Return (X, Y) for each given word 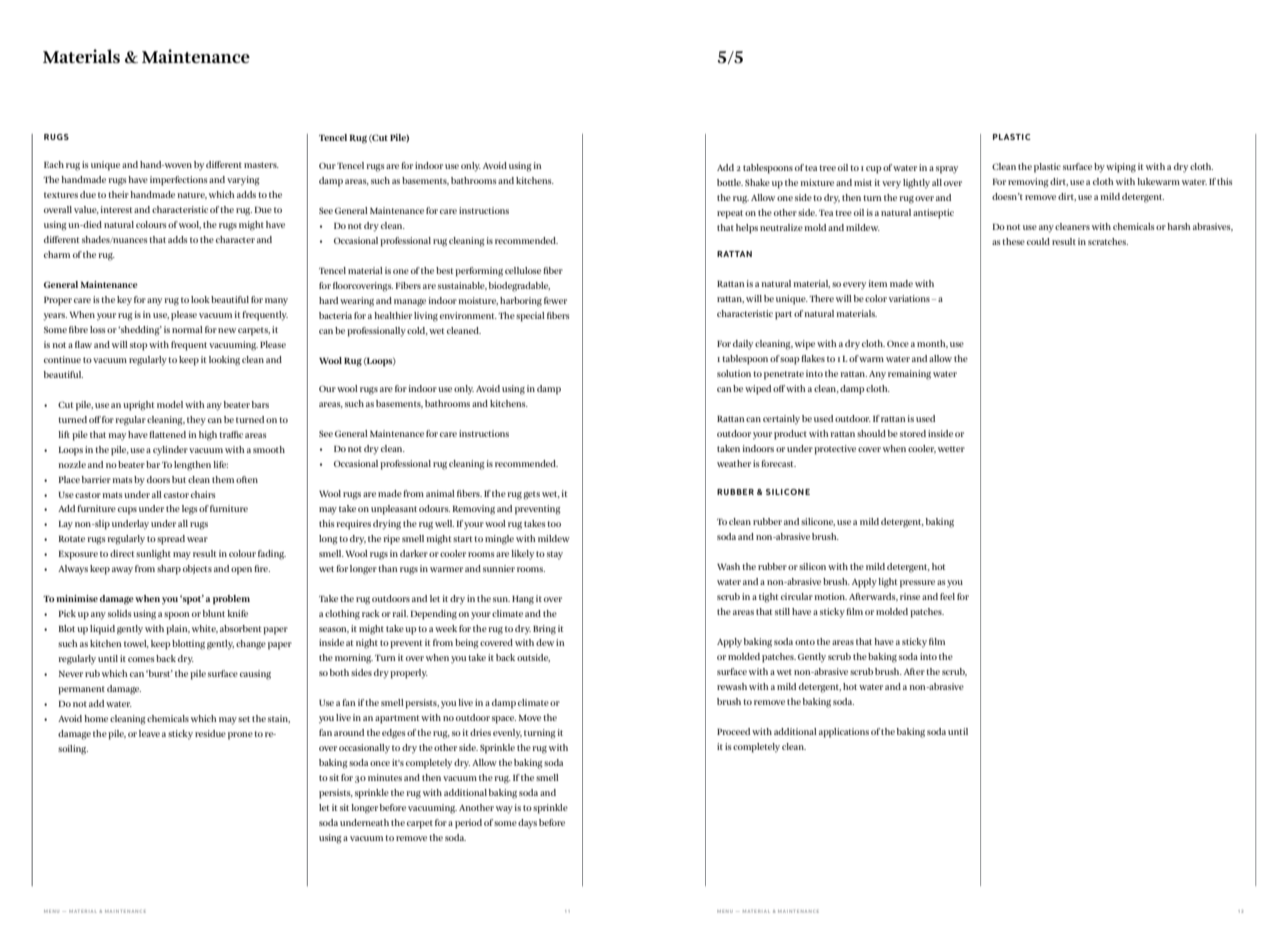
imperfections (178, 181)
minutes (385, 777)
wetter (951, 449)
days (527, 824)
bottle (730, 182)
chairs (203, 494)
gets (531, 495)
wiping (1121, 168)
